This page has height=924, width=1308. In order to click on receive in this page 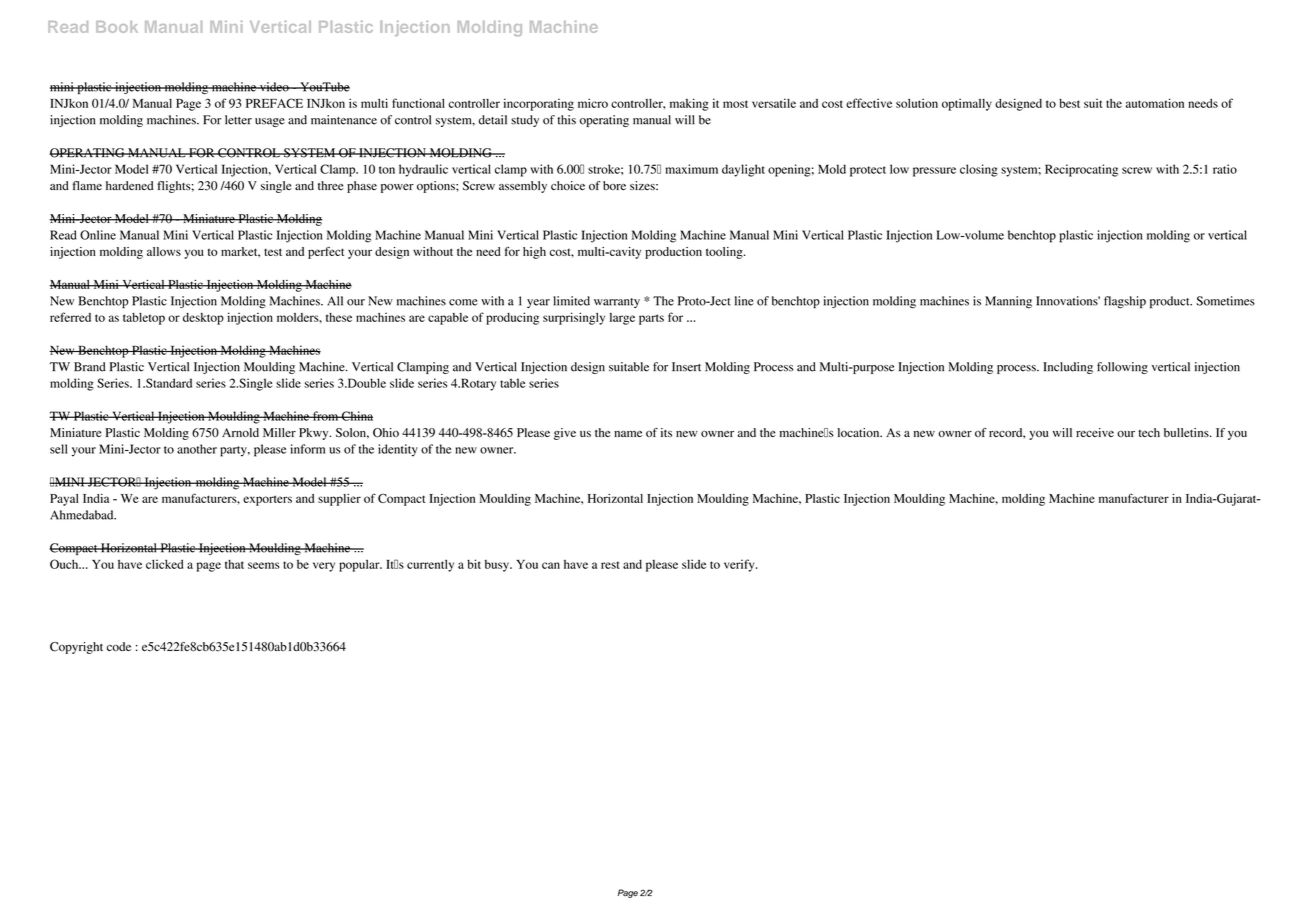, I will do `click(1095, 432)`.
